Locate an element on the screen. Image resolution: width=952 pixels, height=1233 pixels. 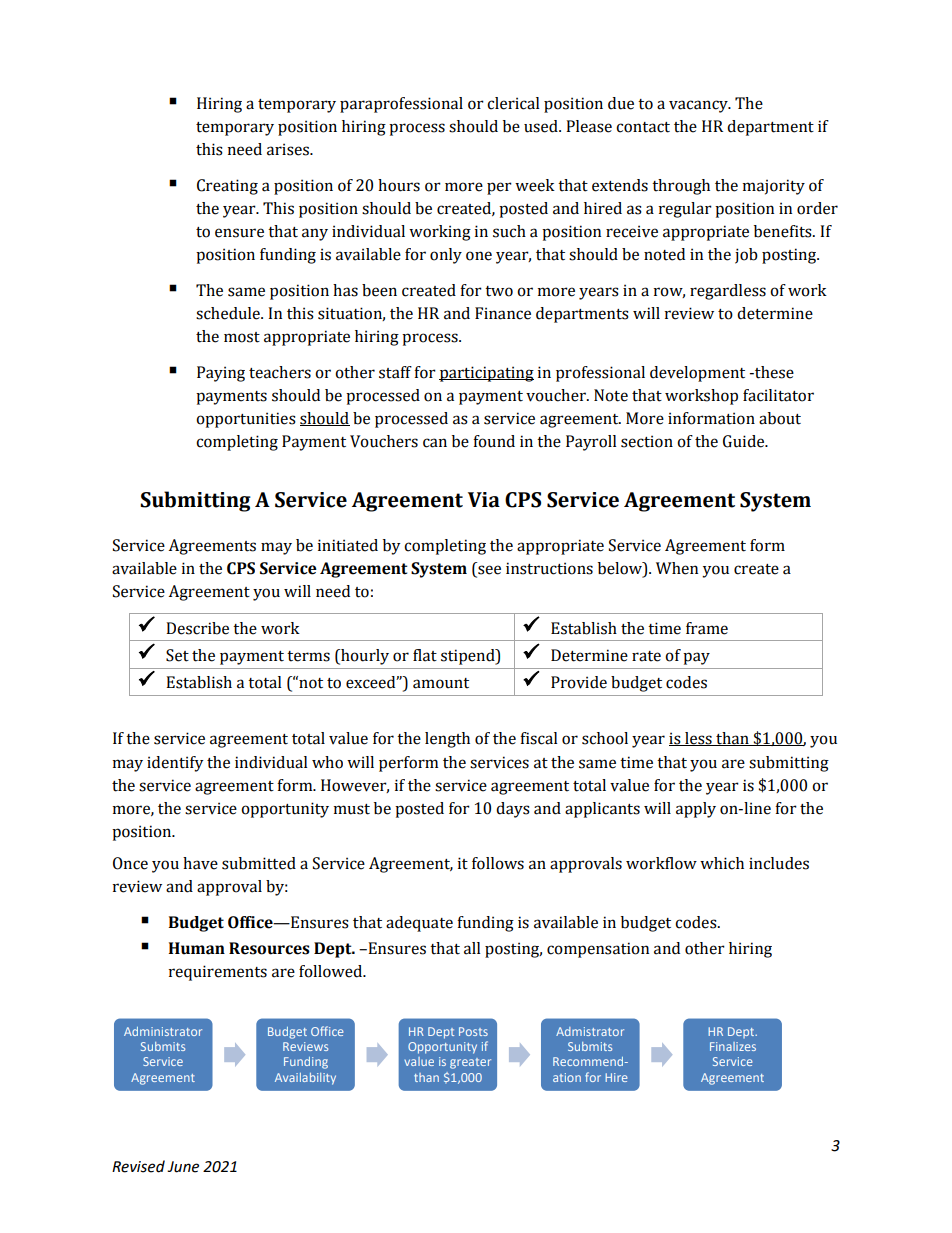
greater is located at coordinates (470, 1063).
